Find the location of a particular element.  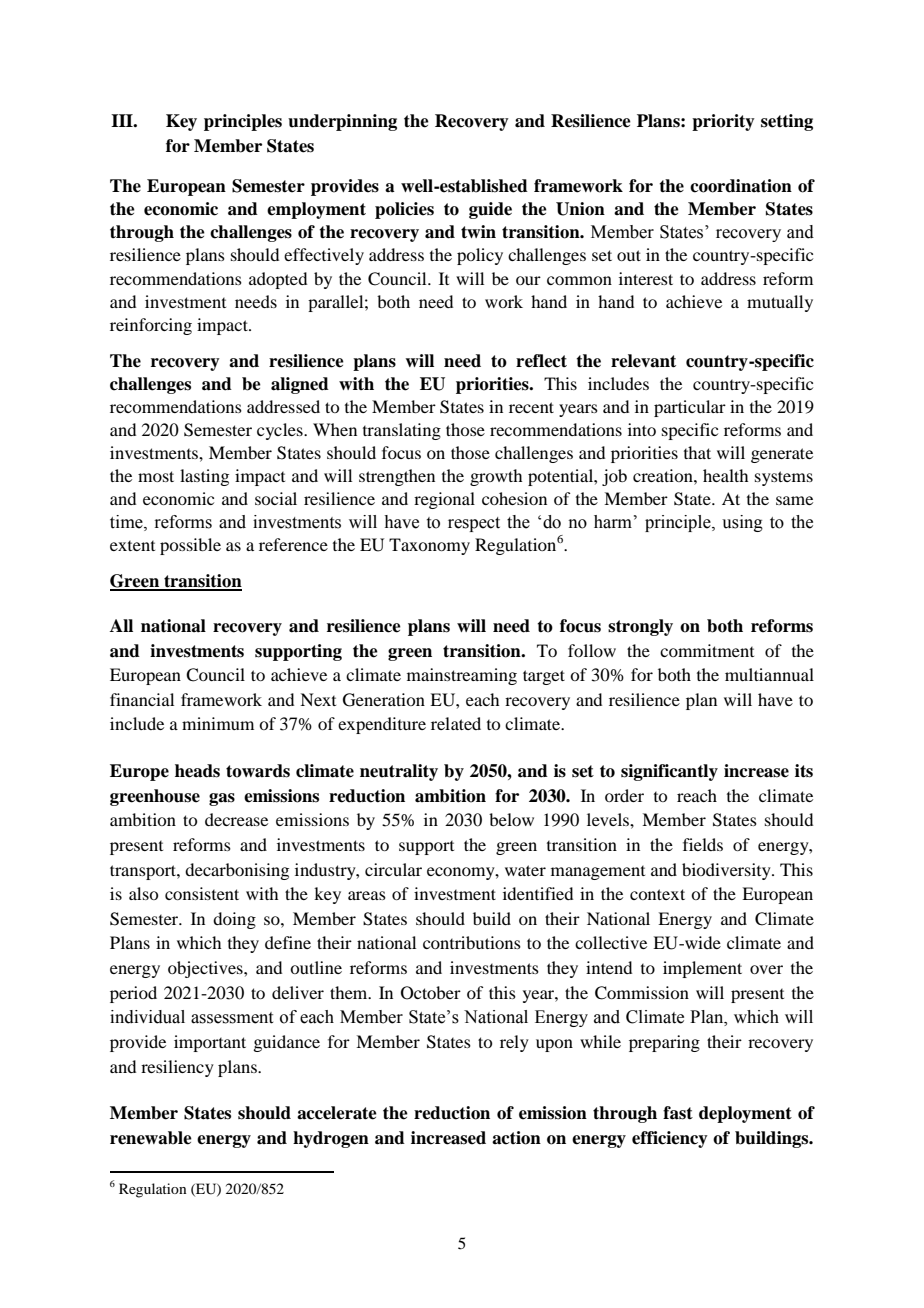

possible is located at coordinates (190, 546).
